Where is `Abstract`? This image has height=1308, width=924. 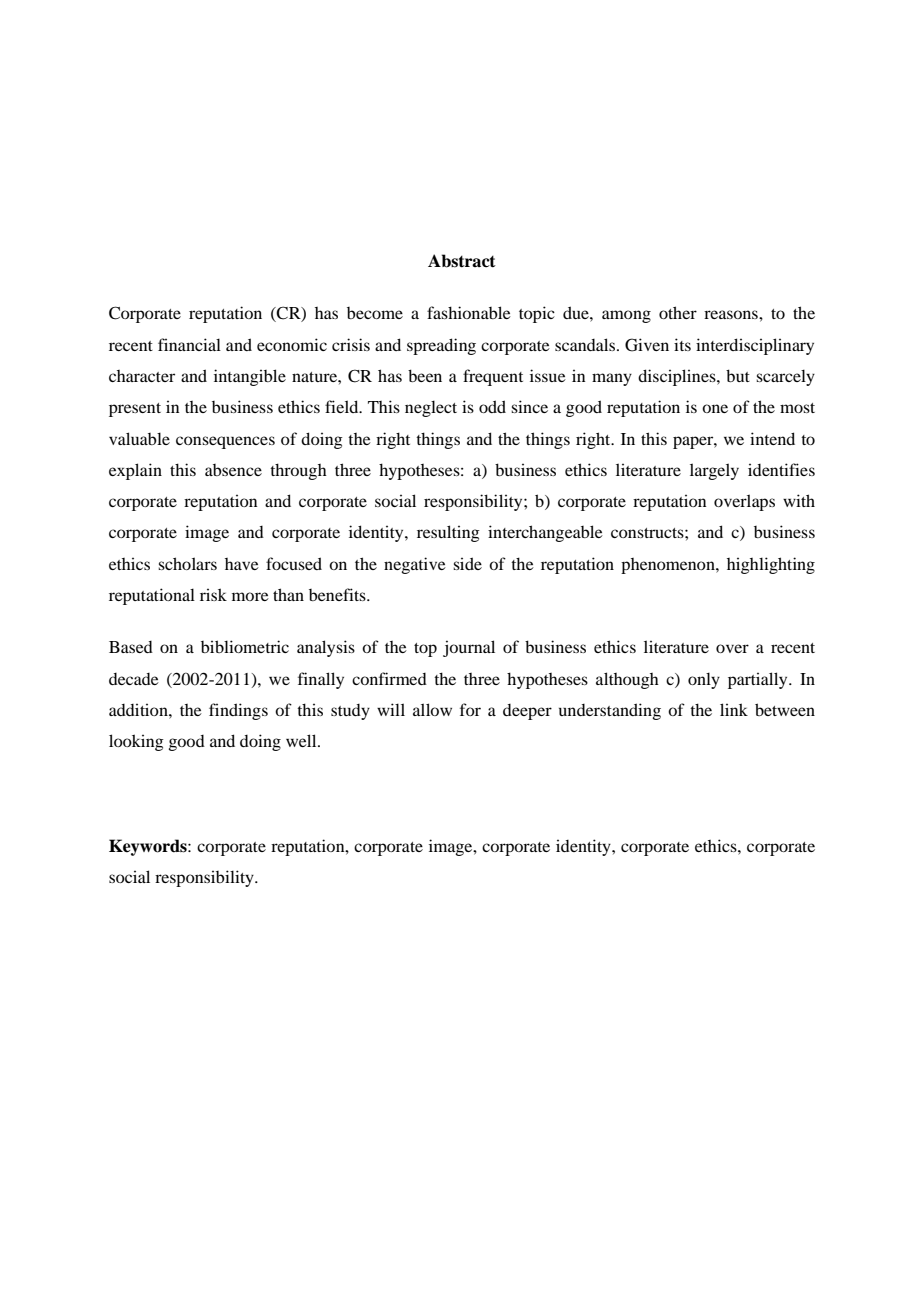 Abstract is located at coordinates (462, 261).
